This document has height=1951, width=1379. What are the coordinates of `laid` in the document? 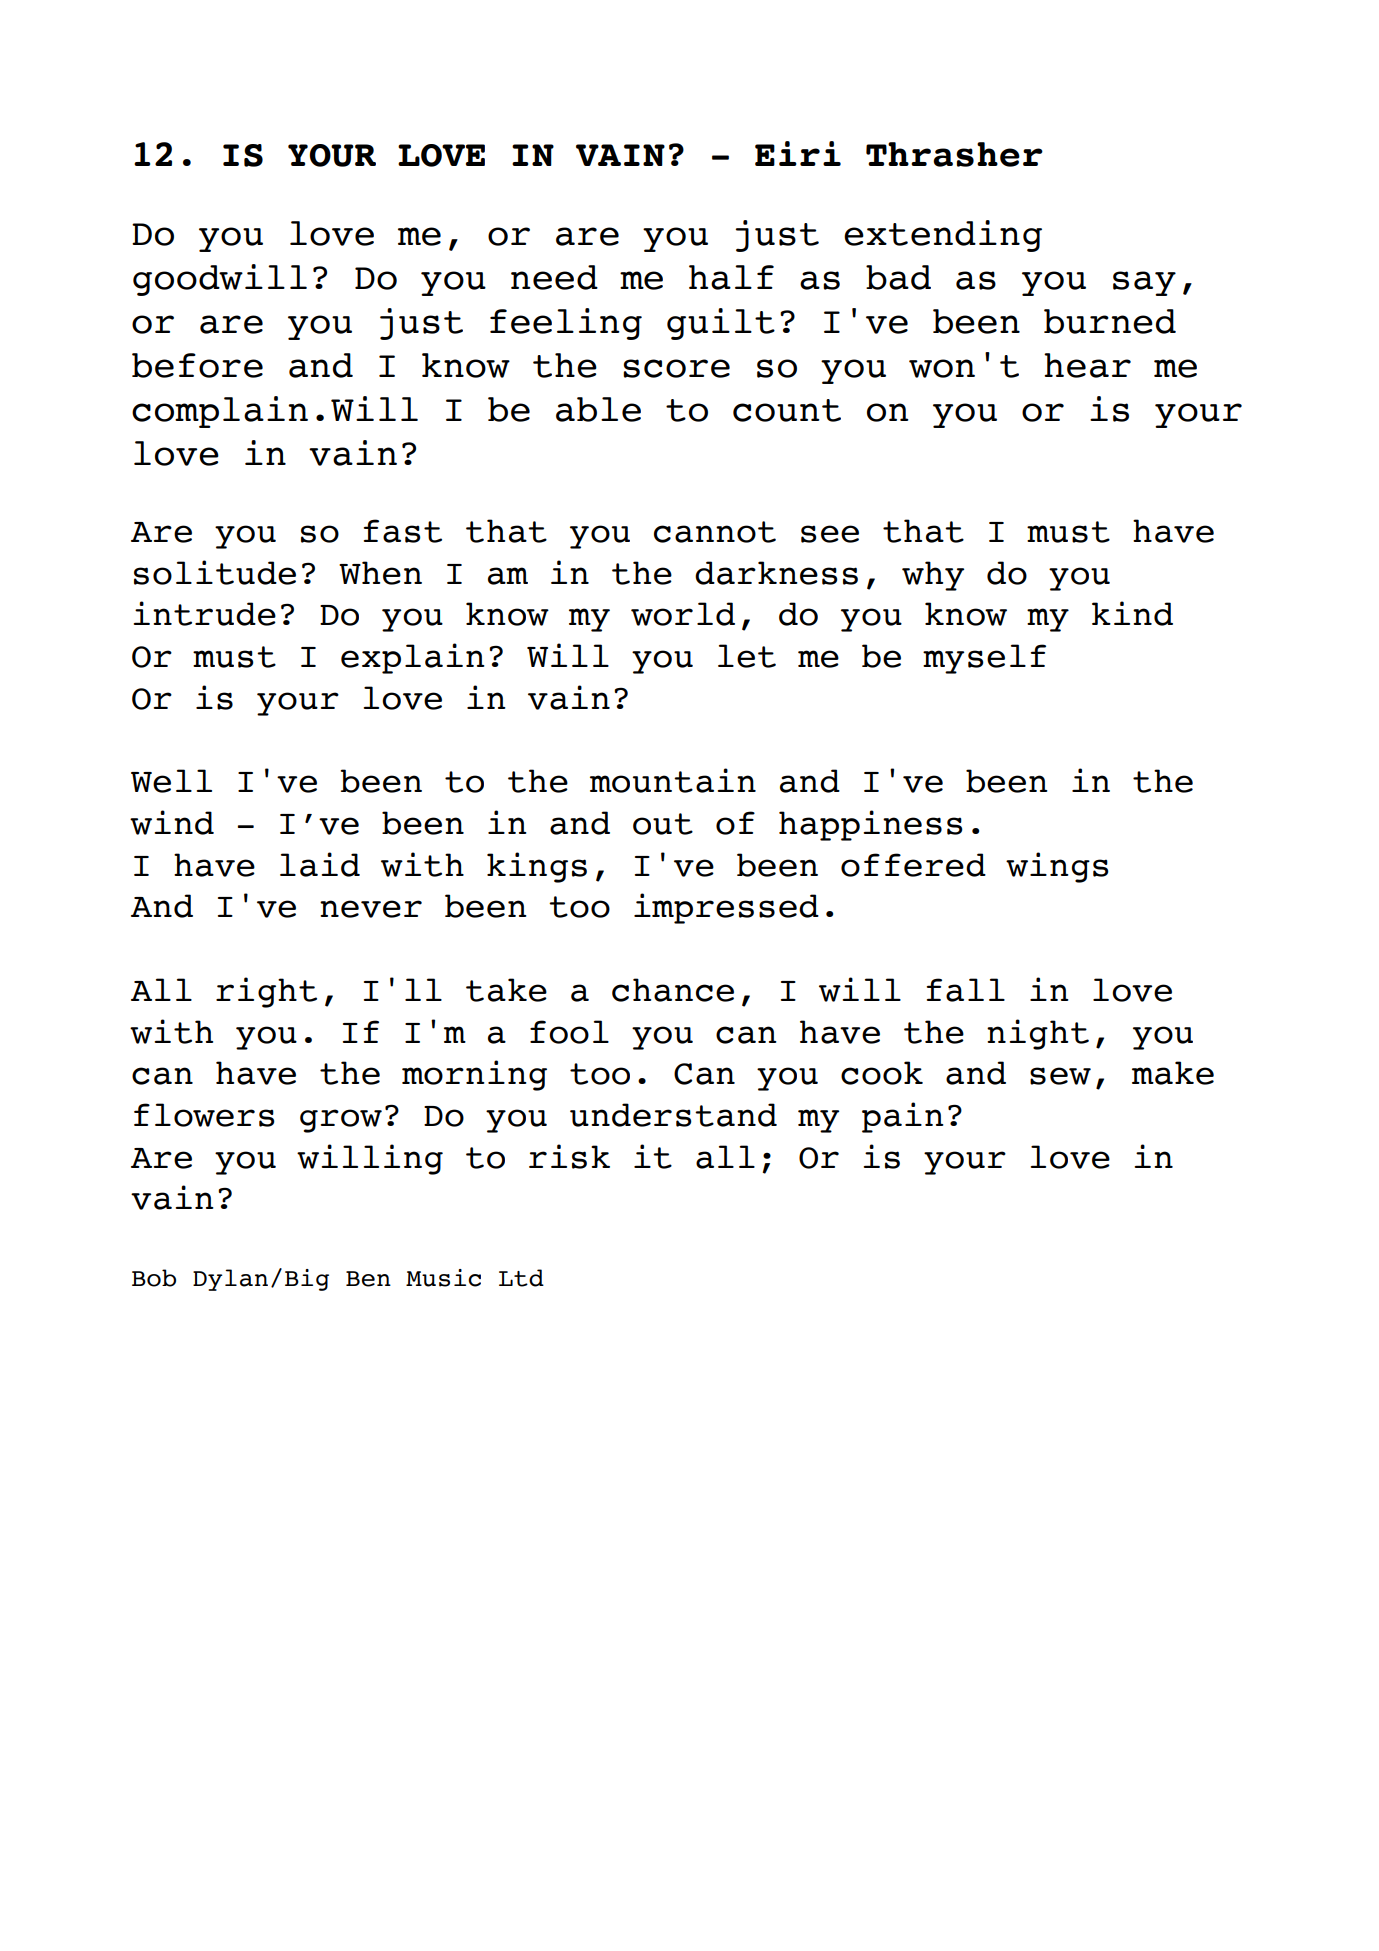 It's located at (320, 864).
